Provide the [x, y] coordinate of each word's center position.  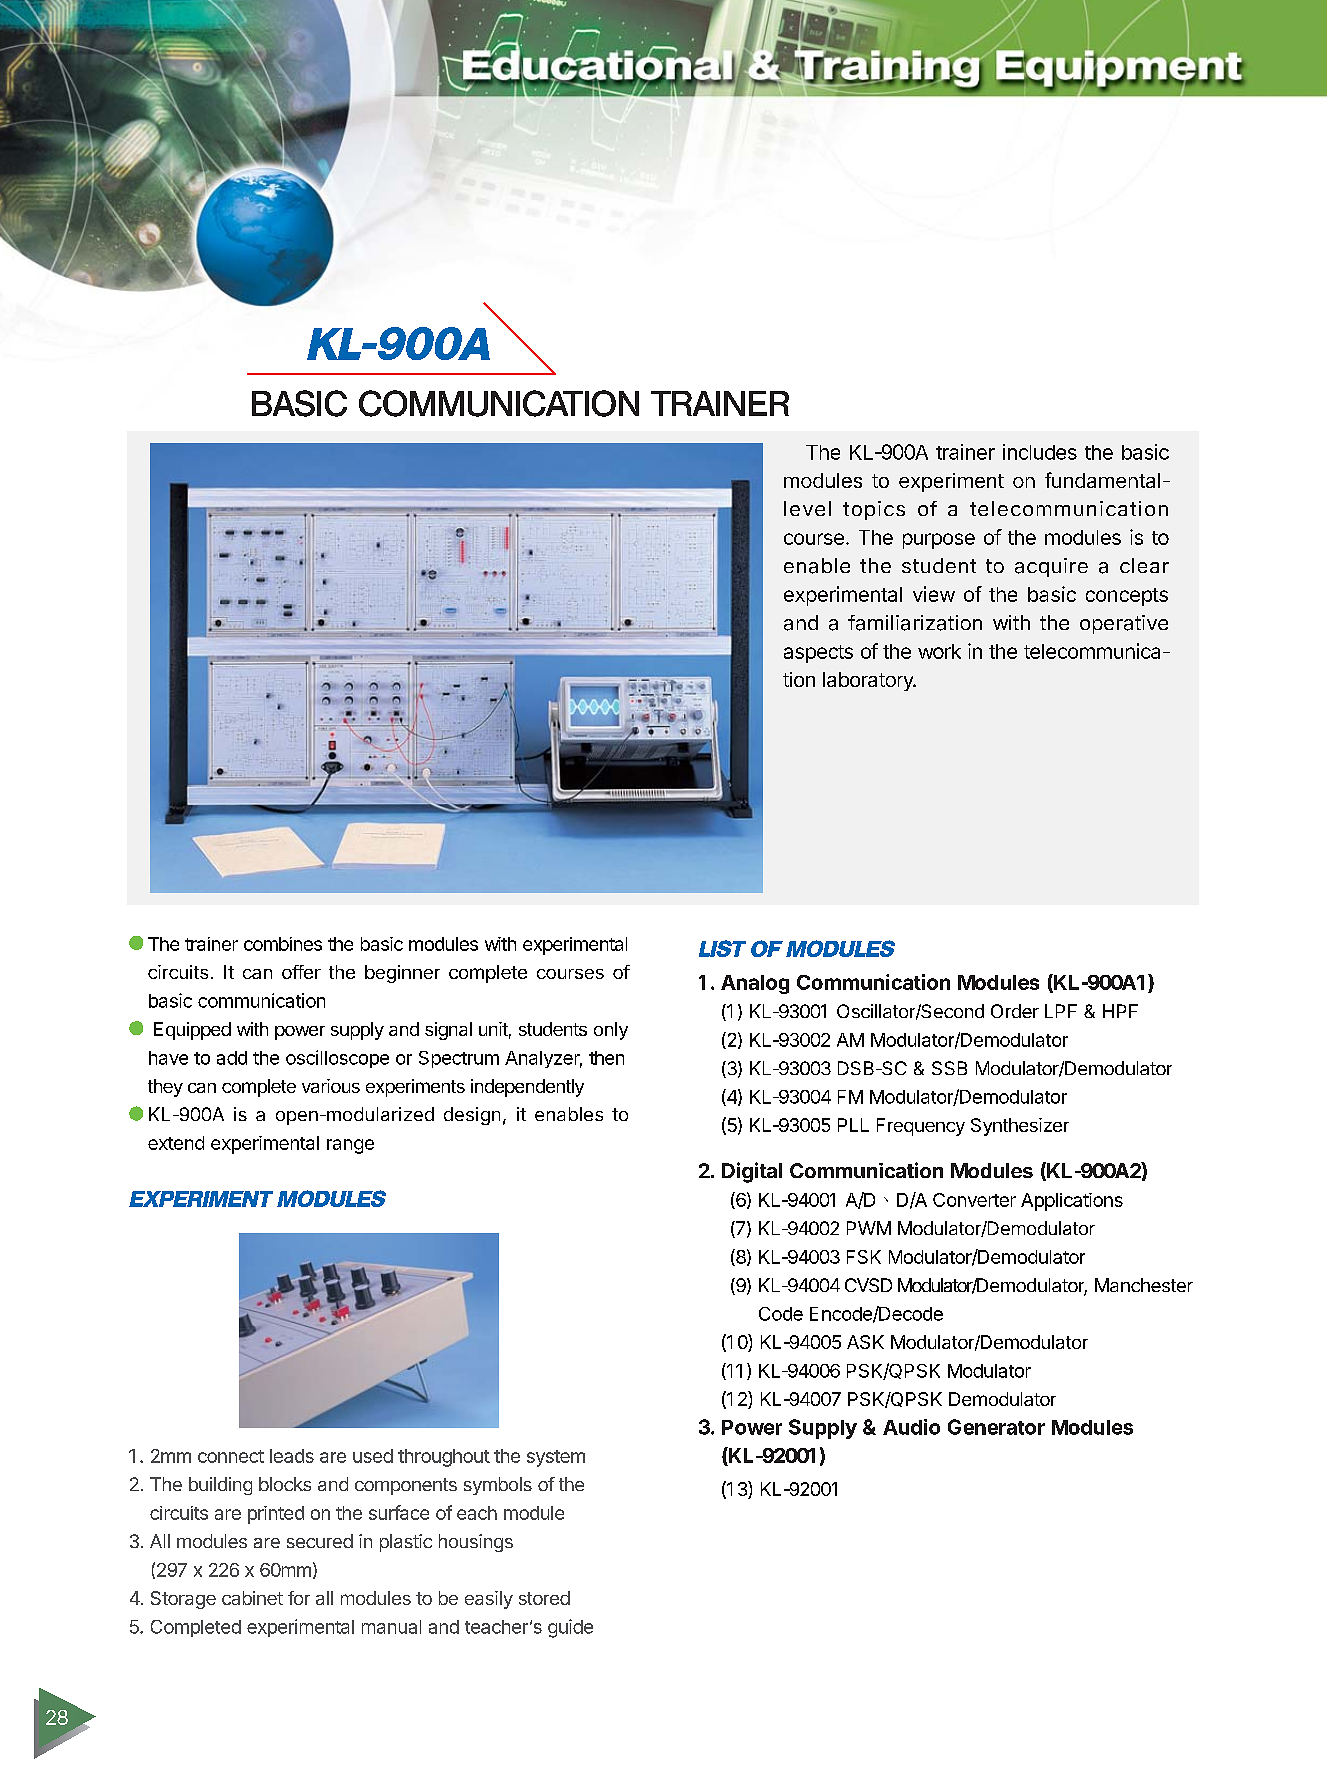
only [611, 1031]
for [299, 1598]
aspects [818, 654]
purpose [939, 541]
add [232, 1058]
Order [1015, 1011]
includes [1040, 452]
